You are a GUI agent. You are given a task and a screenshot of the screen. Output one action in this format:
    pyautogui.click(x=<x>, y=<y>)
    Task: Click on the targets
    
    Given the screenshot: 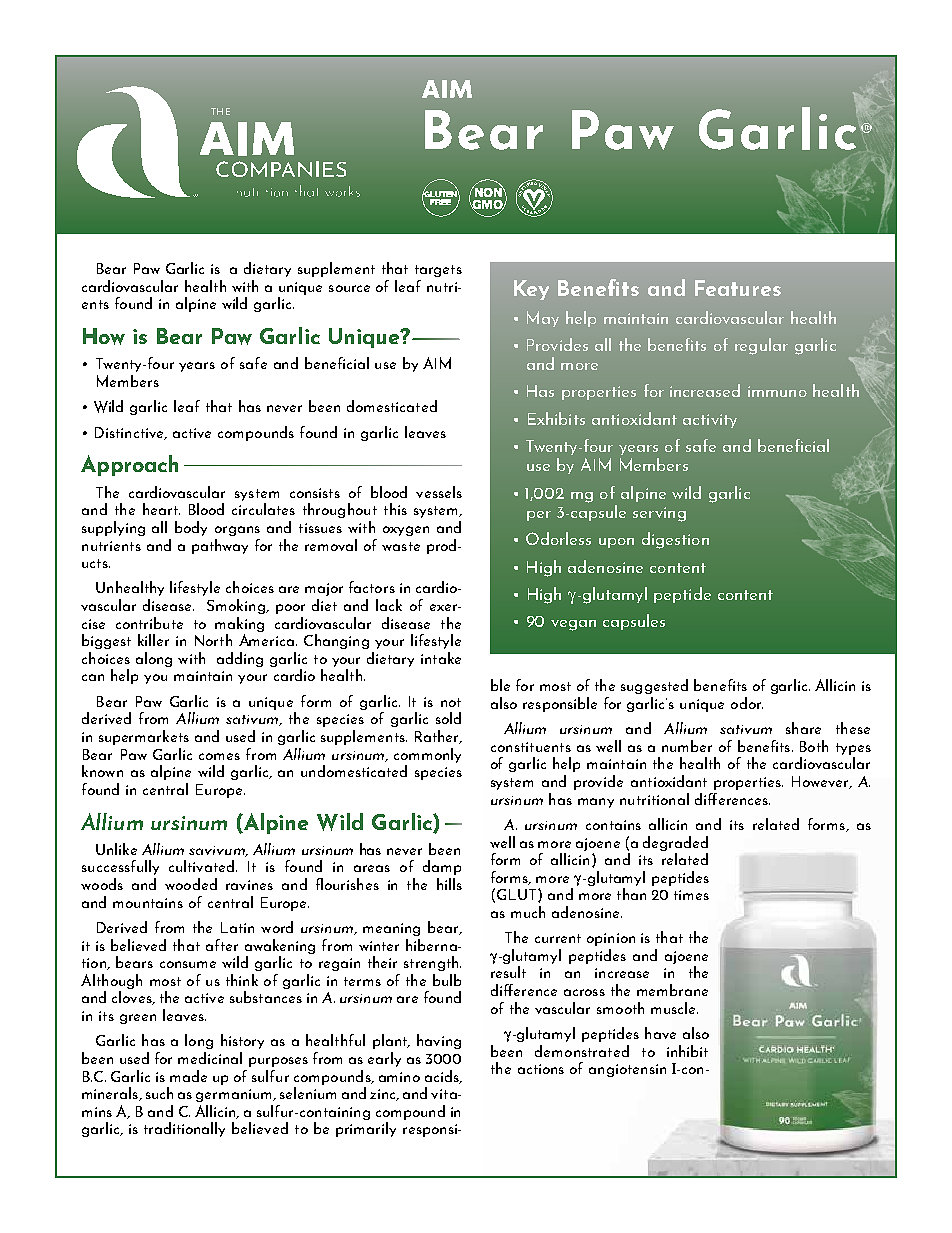 What is the action you would take?
    pyautogui.click(x=438, y=271)
